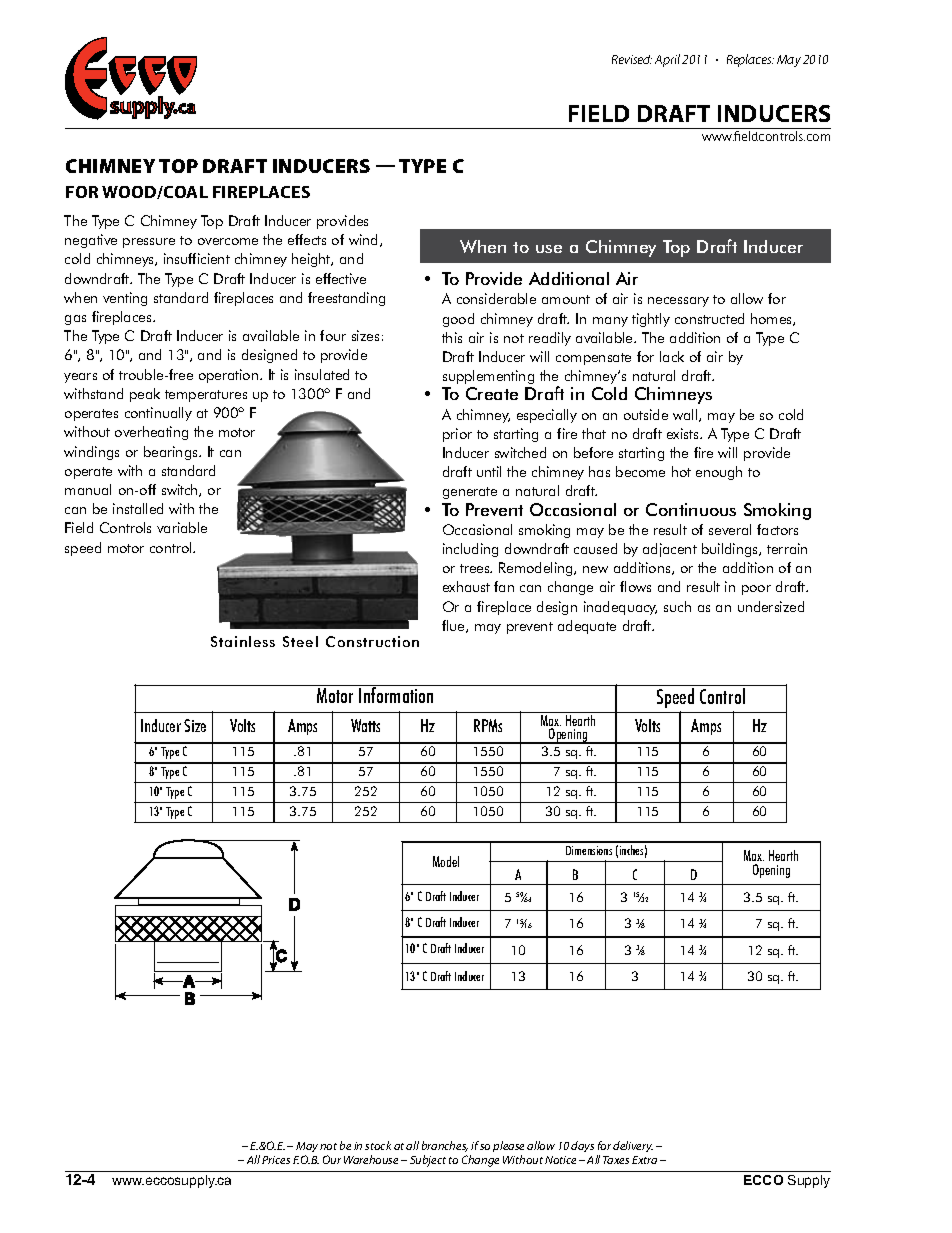 This screenshot has height=1233, width=952. Describe the element at coordinates (276, 1160) in the screenshot. I see `Prices` at that location.
